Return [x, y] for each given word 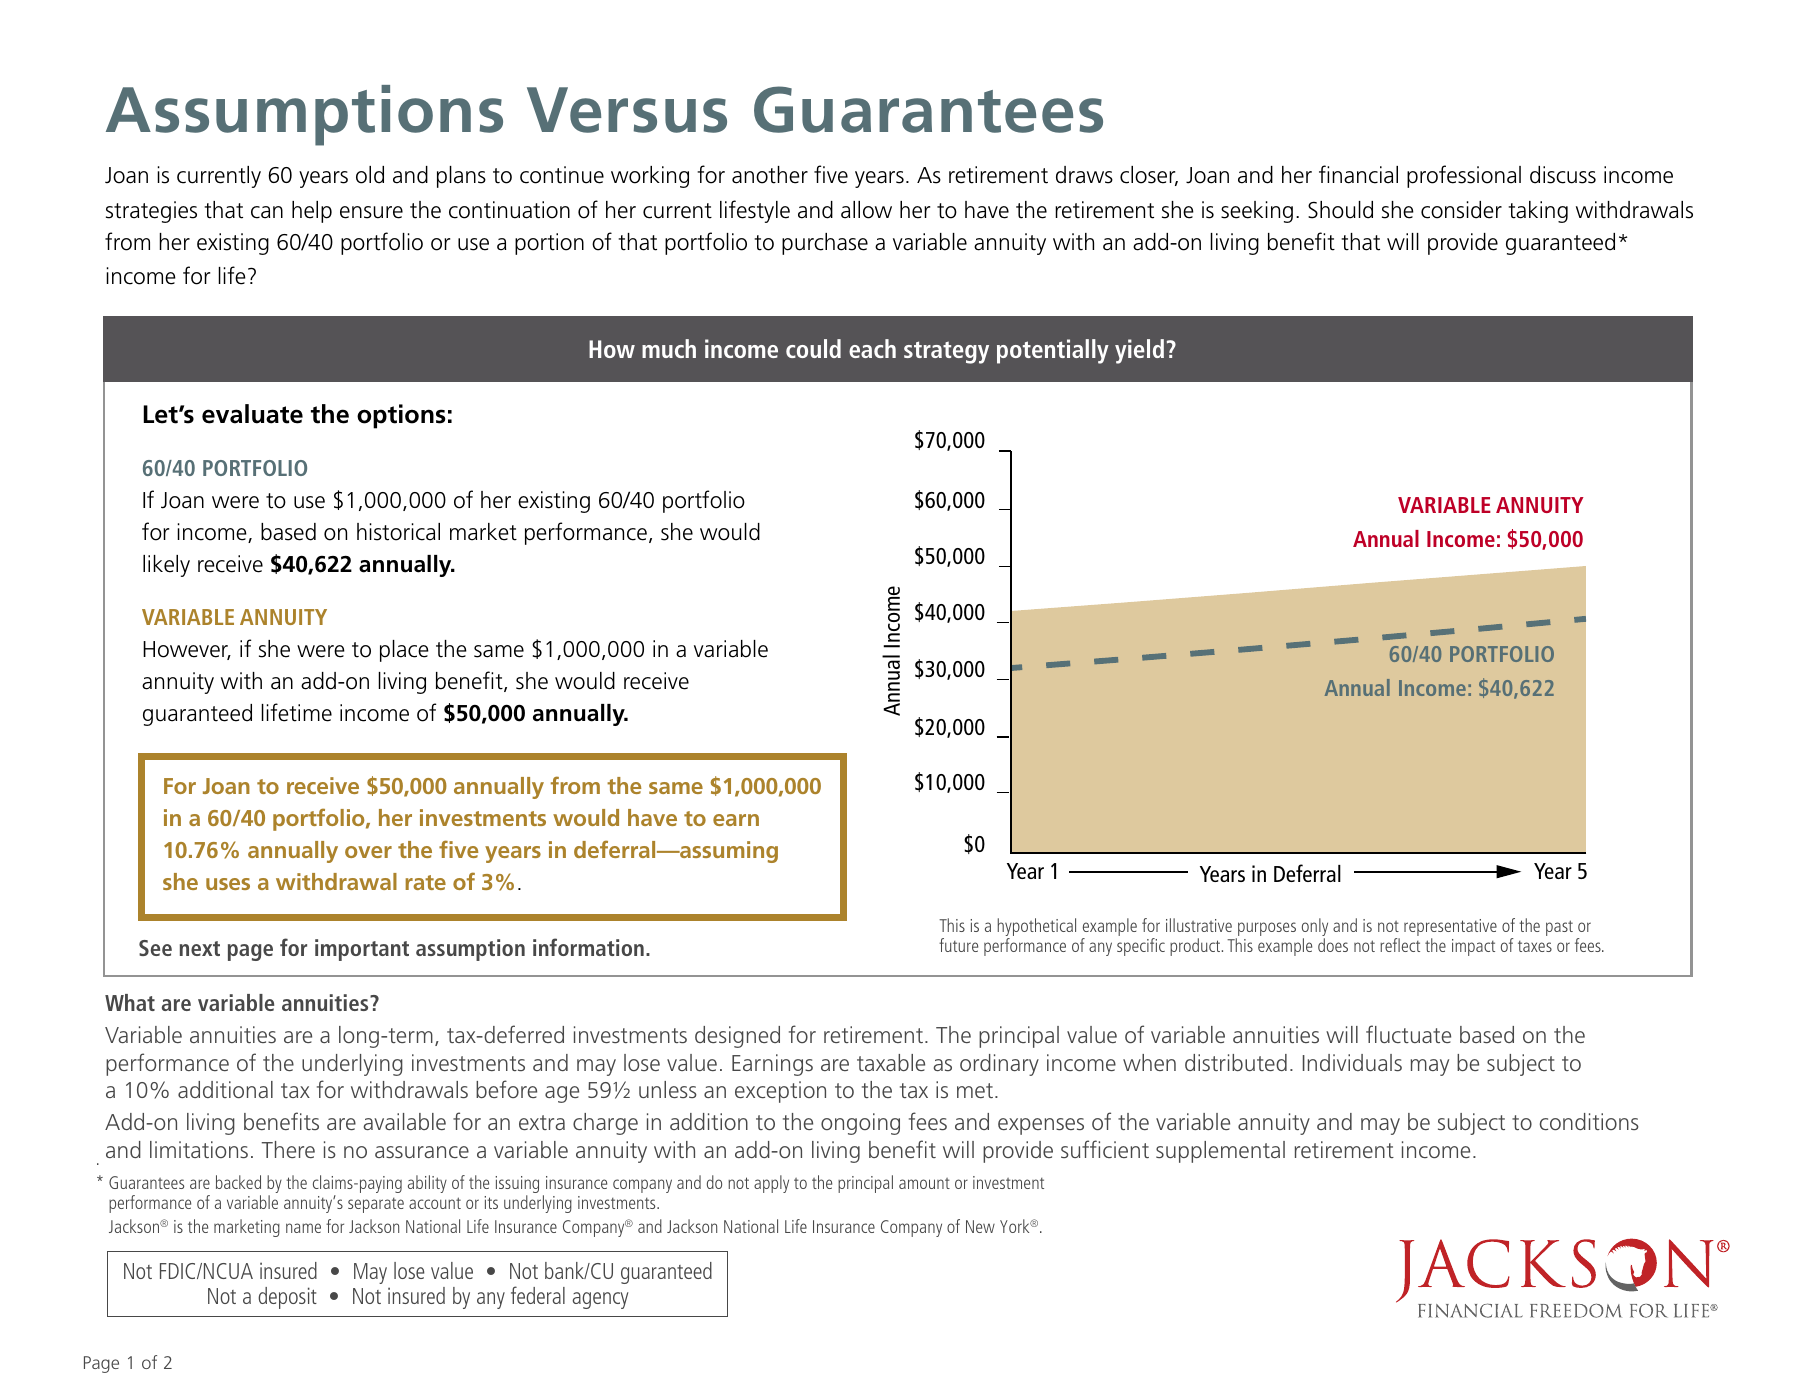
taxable [891, 1062]
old [370, 175]
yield [1139, 351]
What [130, 1002]
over [368, 852]
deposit [287, 1298]
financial [1358, 174]
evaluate [252, 414]
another [770, 175]
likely [166, 566]
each [872, 348]
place [404, 651]
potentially [1053, 351]
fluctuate [1408, 1034]
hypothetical [1037, 928]
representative [1450, 929]
